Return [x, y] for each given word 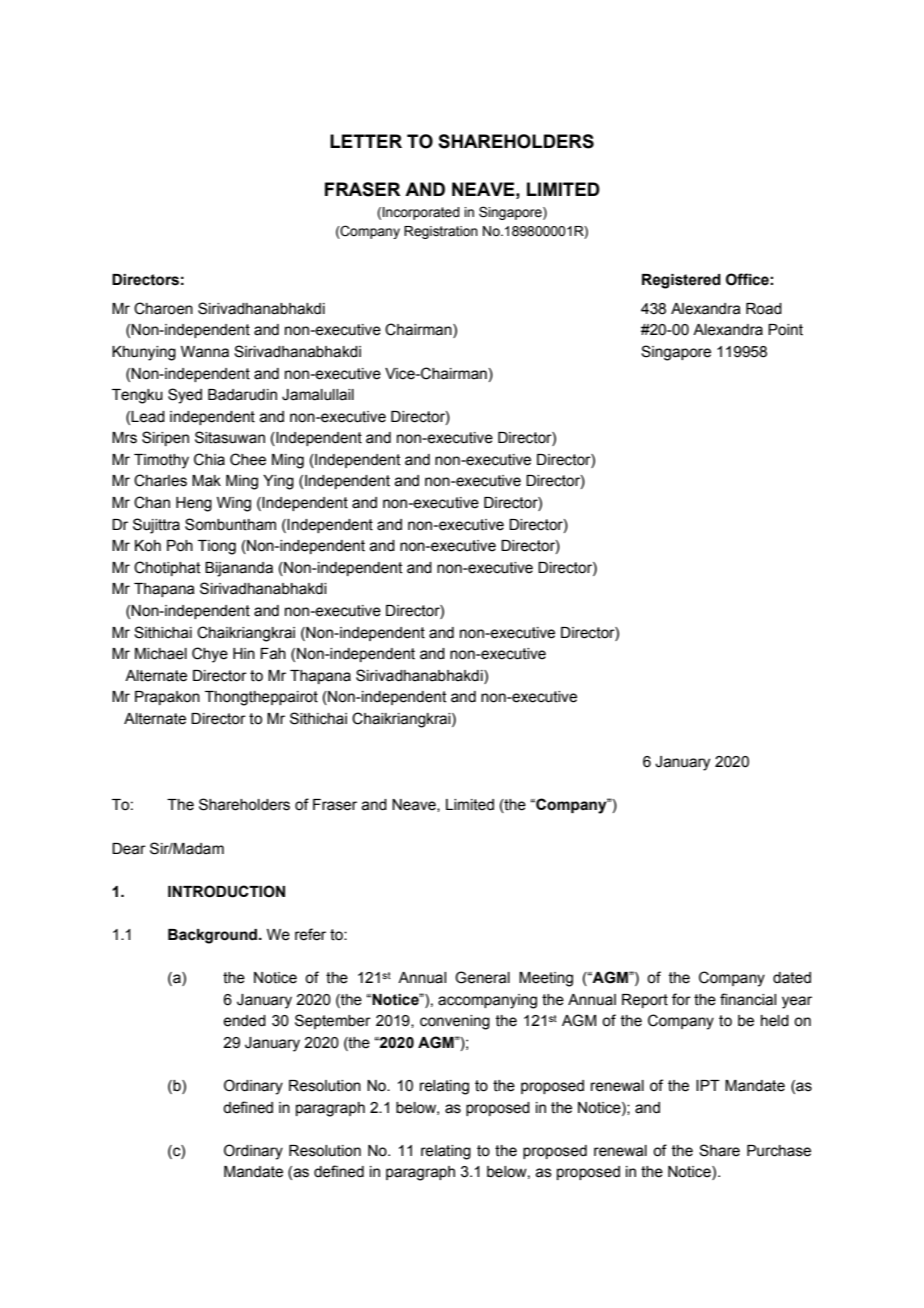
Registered [681, 281]
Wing [234, 504]
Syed [185, 396]
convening [455, 1022]
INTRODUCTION [226, 891]
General [482, 977]
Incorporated [421, 213]
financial [748, 999]
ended [244, 1021]
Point [785, 330]
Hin [244, 653]
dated [792, 978]
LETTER [366, 141]
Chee [248, 459]
